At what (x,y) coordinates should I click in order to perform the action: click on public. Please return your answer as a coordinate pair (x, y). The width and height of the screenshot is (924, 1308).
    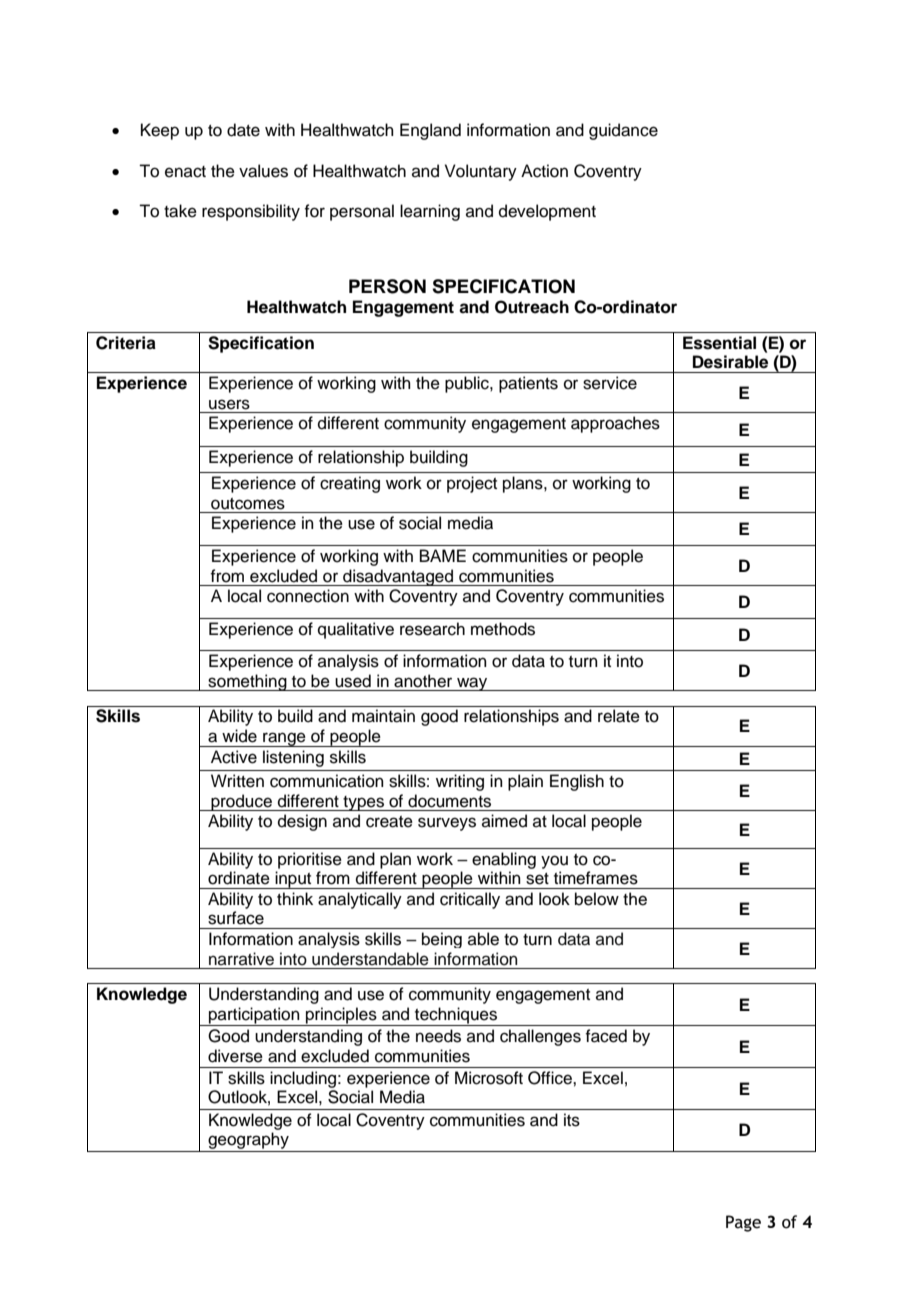
    Looking at the image, I should click on (468, 384).
